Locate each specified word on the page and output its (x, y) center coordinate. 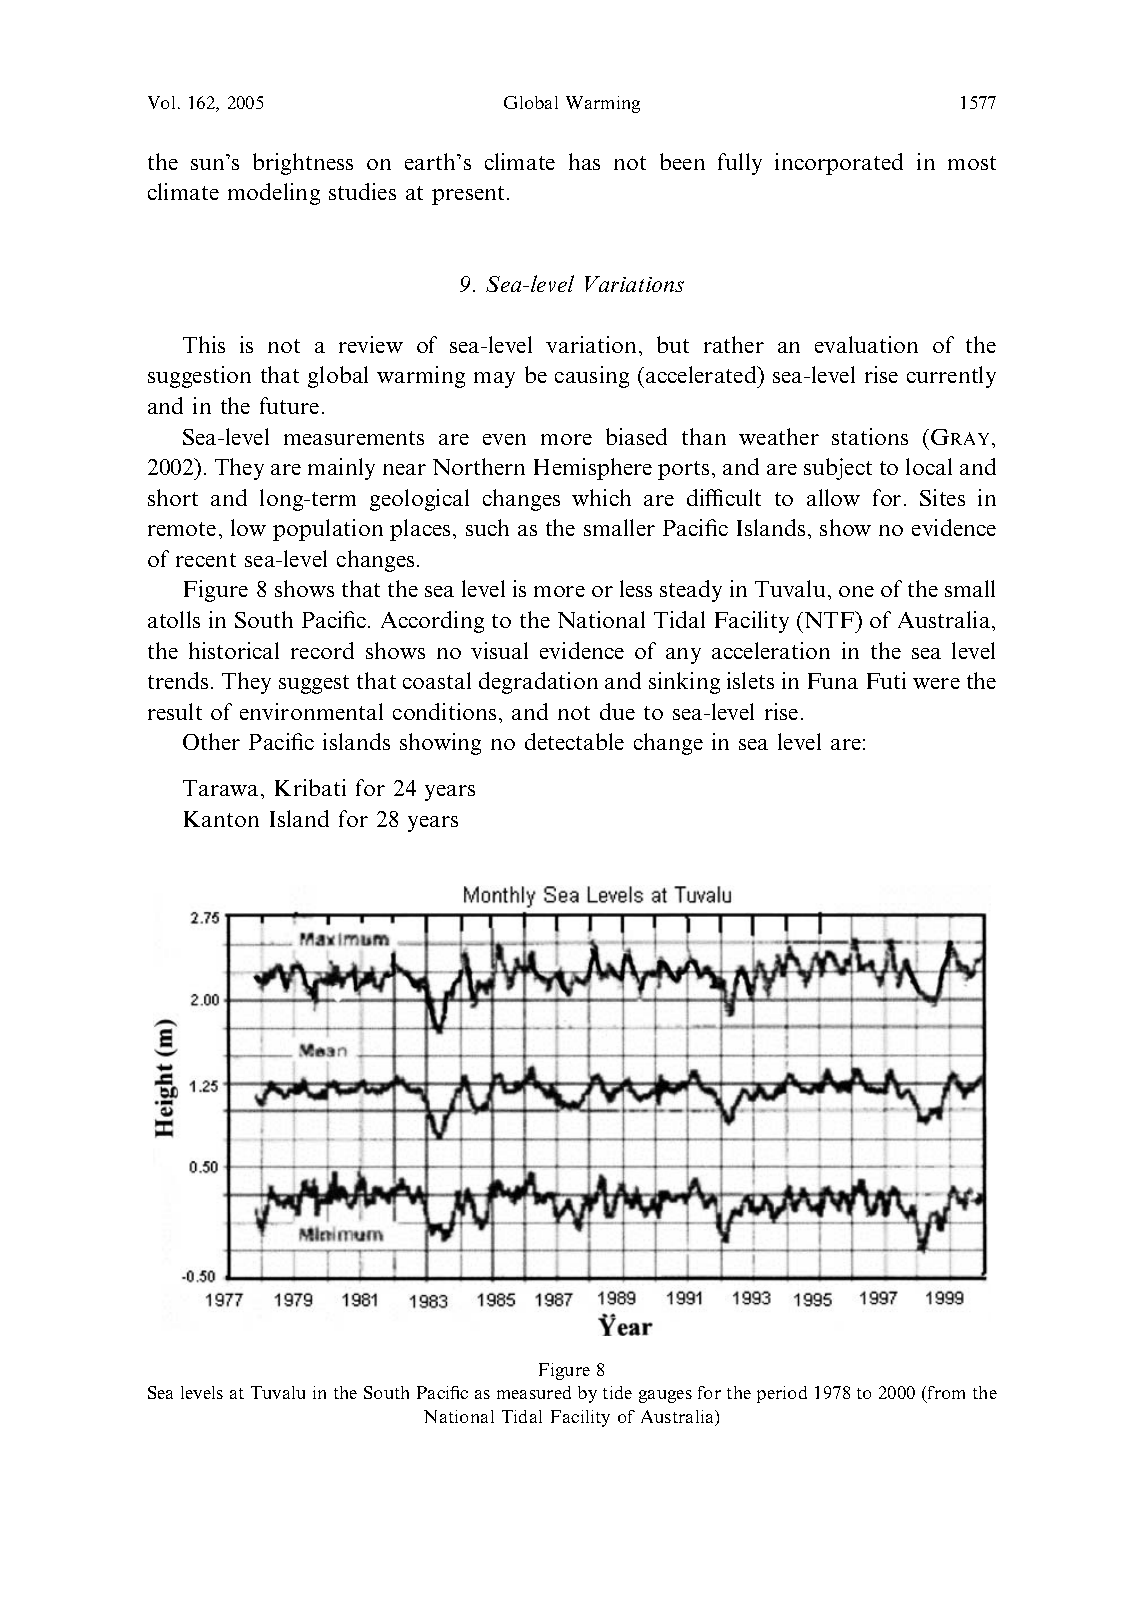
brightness (303, 164)
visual (499, 650)
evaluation (866, 344)
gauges (665, 1396)
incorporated (839, 164)
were (936, 683)
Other (211, 741)
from (946, 1392)
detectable (574, 741)
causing (592, 377)
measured (534, 1392)
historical (234, 650)
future (289, 405)
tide (617, 1392)
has (584, 161)
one (856, 591)
